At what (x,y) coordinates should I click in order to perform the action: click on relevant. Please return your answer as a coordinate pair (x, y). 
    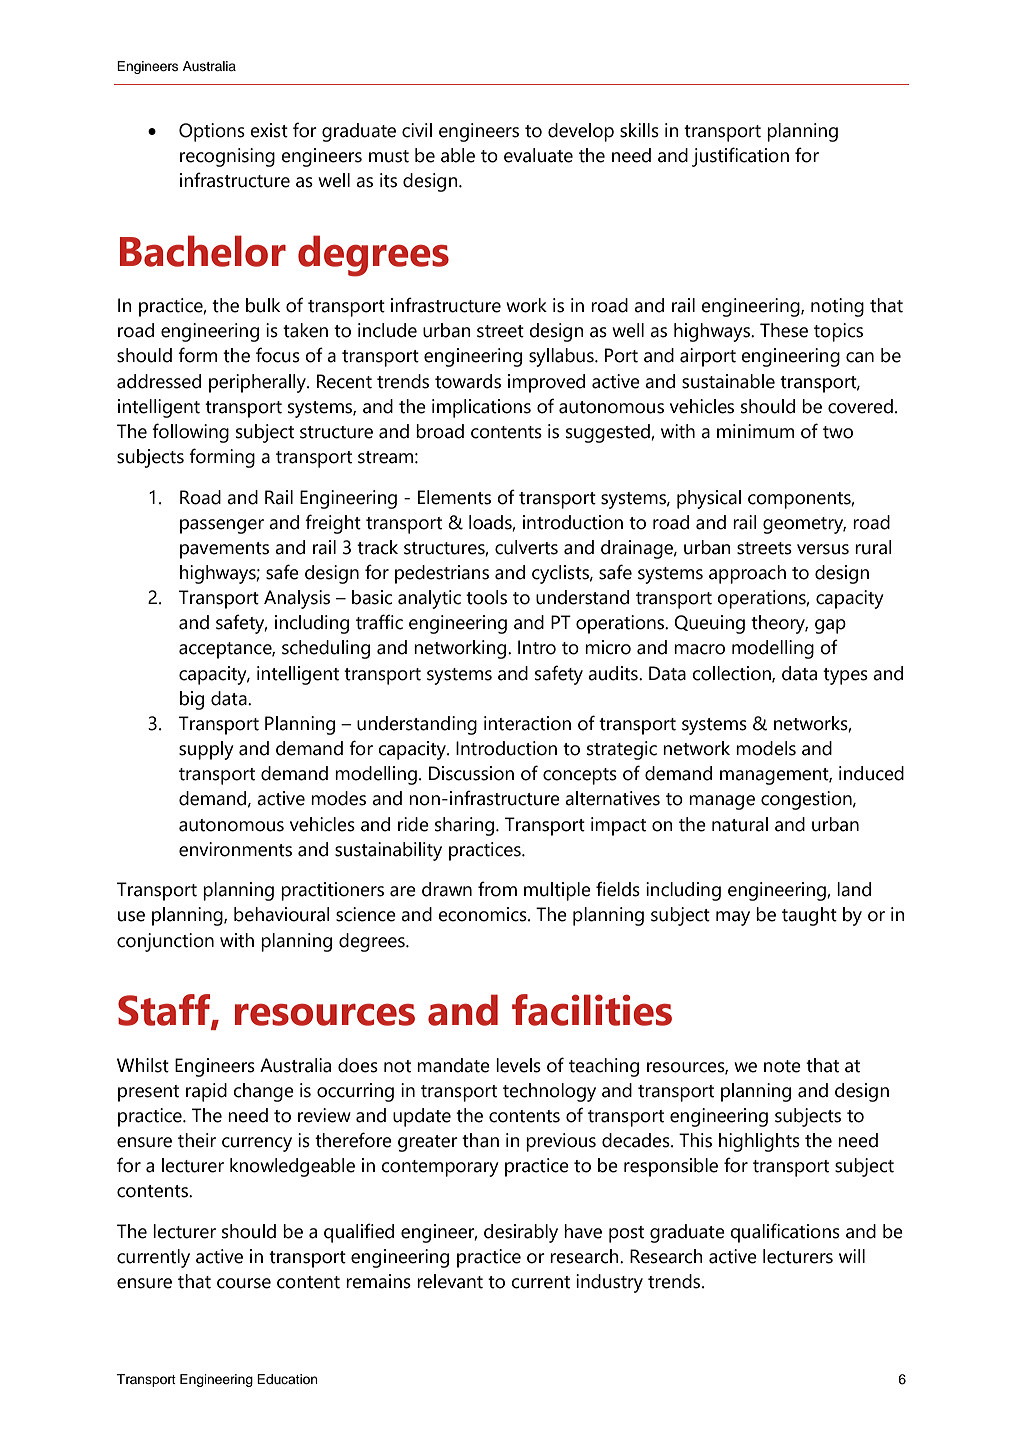
    Looking at the image, I should click on (450, 1281).
